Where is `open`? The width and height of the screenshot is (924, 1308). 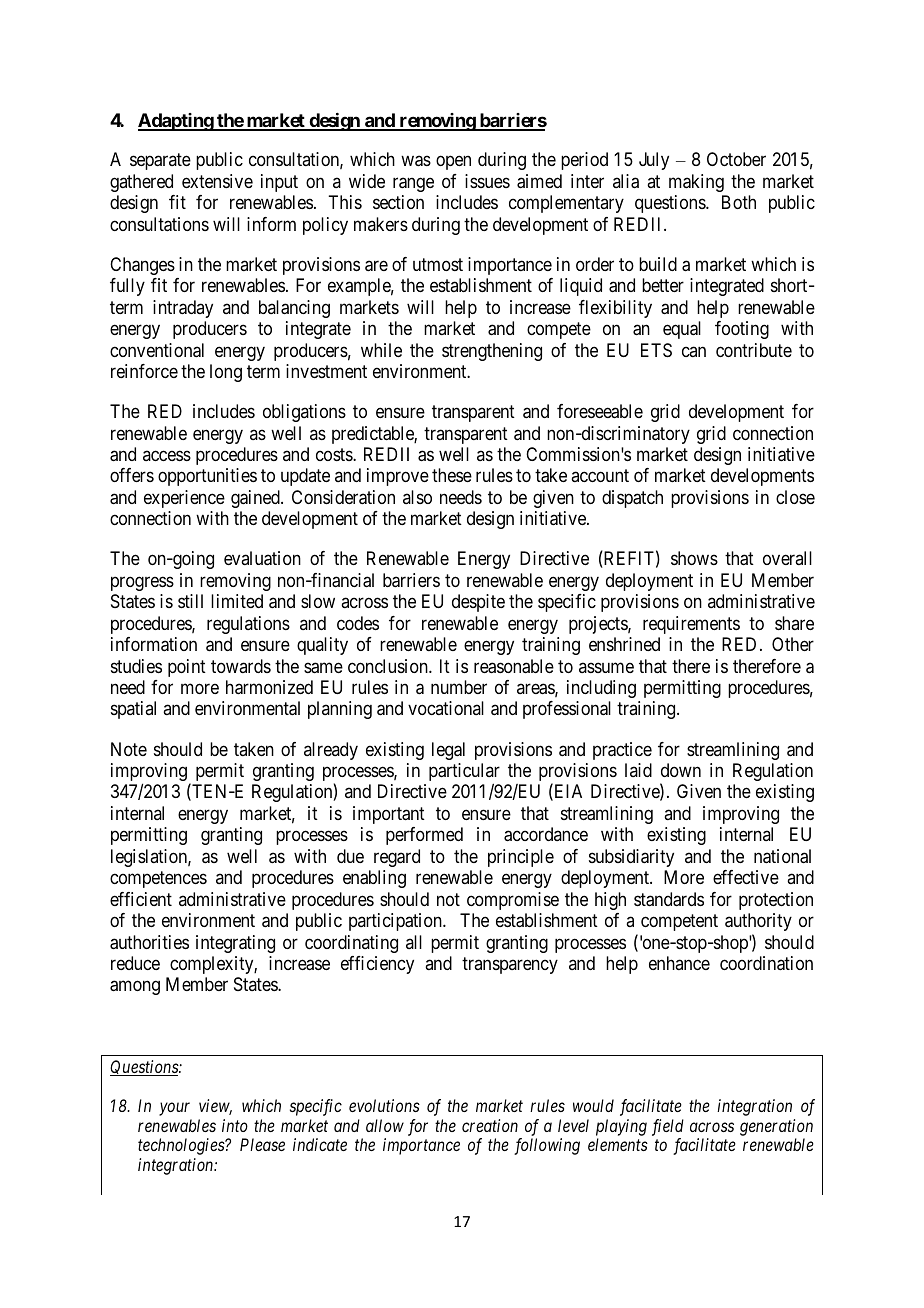 open is located at coordinates (453, 163).
